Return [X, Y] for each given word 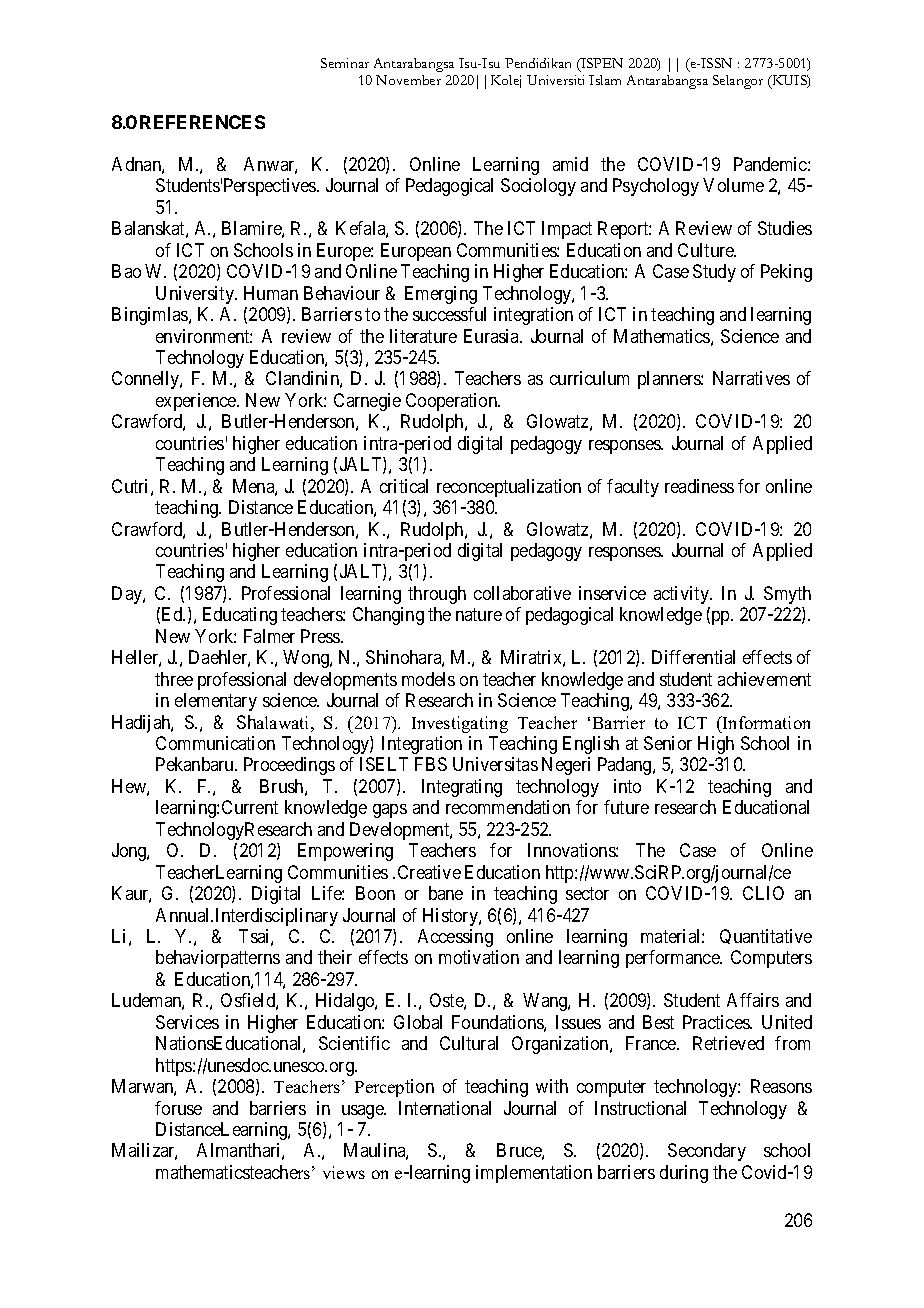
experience [197, 402]
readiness [699, 486]
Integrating [462, 788]
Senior [668, 743]
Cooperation [453, 402]
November [408, 80]
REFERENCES [202, 122]
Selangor [738, 82]
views [344, 1172]
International [445, 1108]
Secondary [707, 1152]
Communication [215, 743]
